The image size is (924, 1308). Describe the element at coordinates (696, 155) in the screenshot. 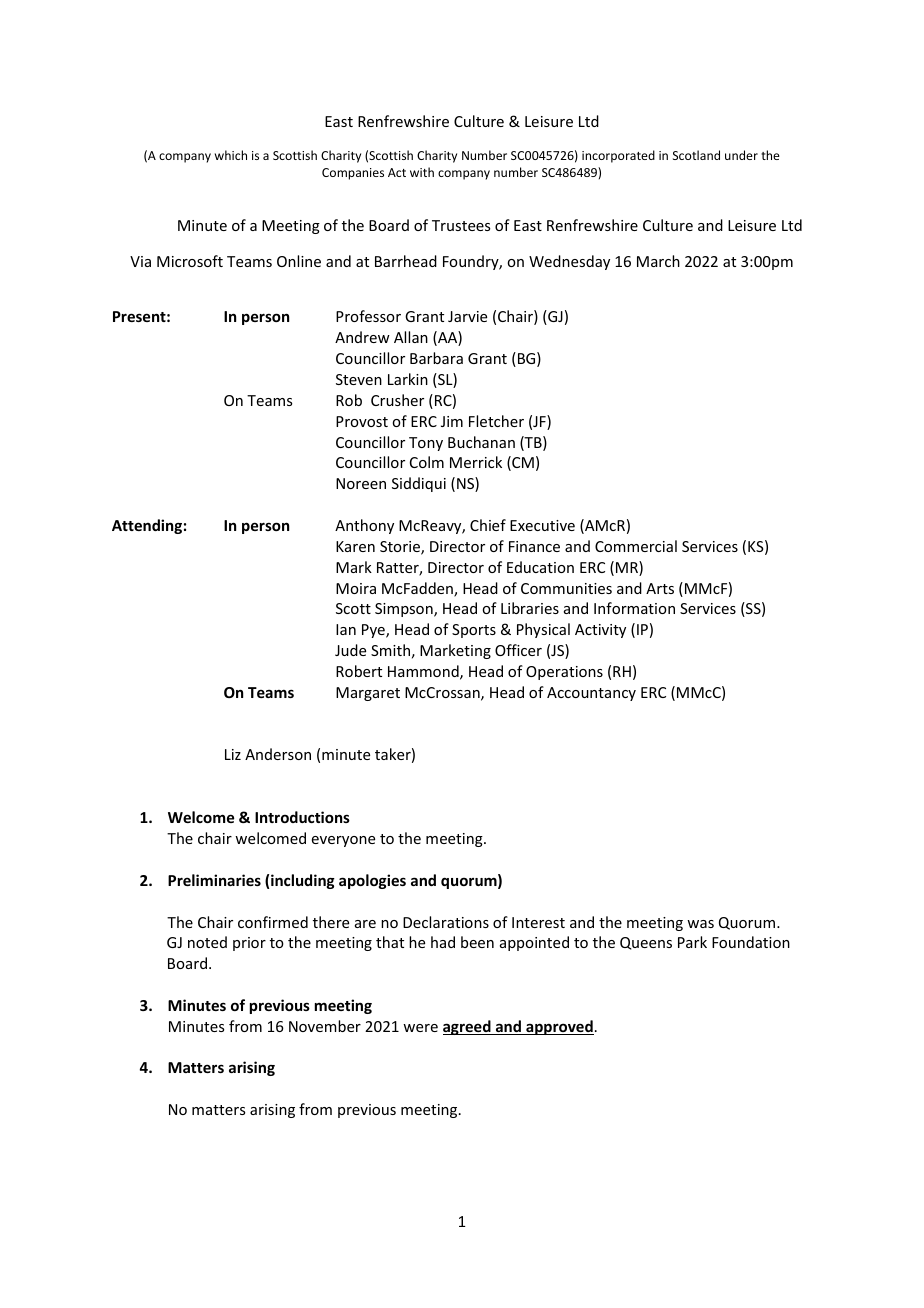

I see `Scotland` at that location.
